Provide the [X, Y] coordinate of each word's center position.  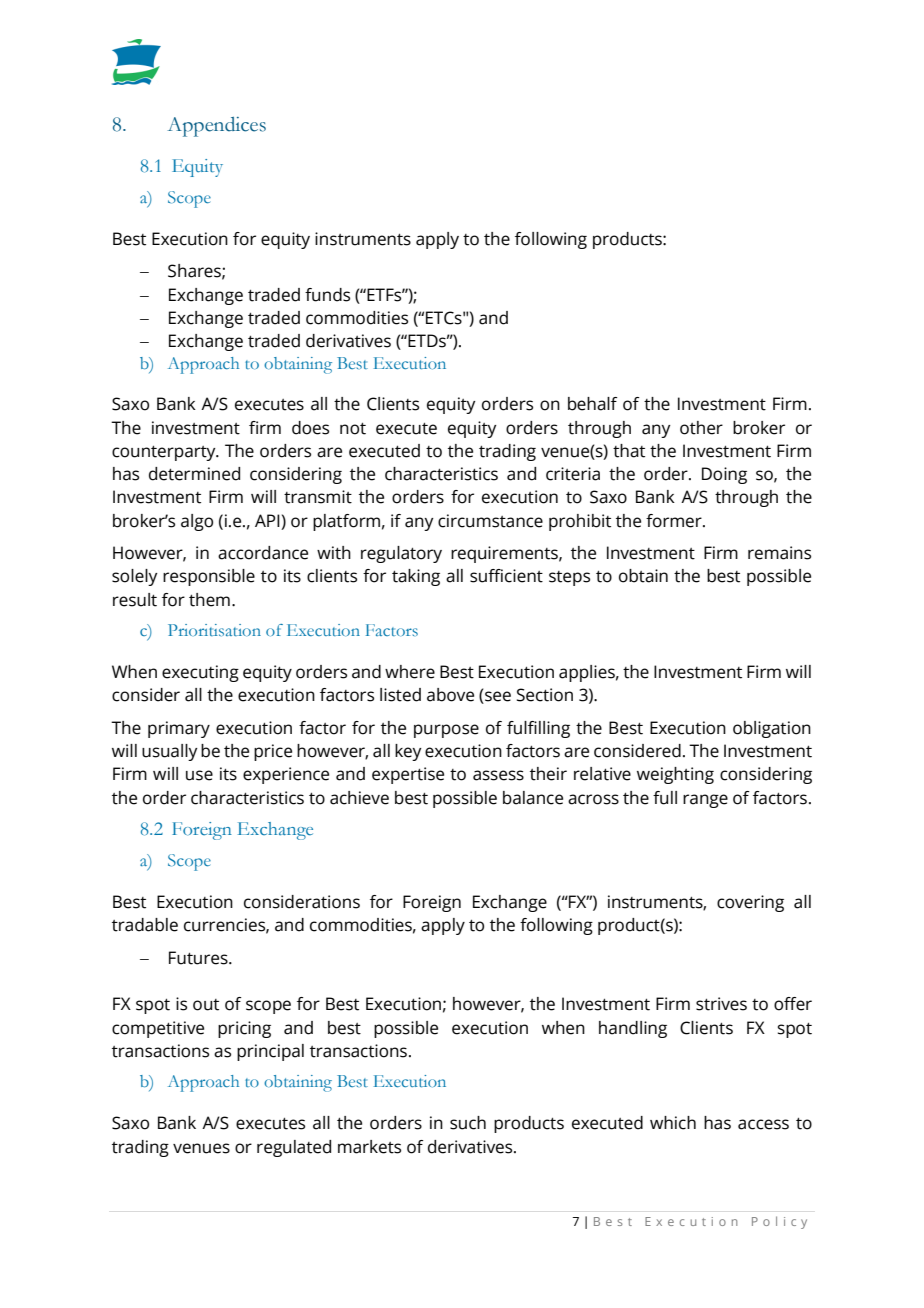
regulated [294, 1148]
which [673, 1123]
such [468, 1123]
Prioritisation [214, 630]
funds [327, 295]
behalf [592, 404]
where [410, 672]
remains [779, 553]
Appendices [216, 127]
